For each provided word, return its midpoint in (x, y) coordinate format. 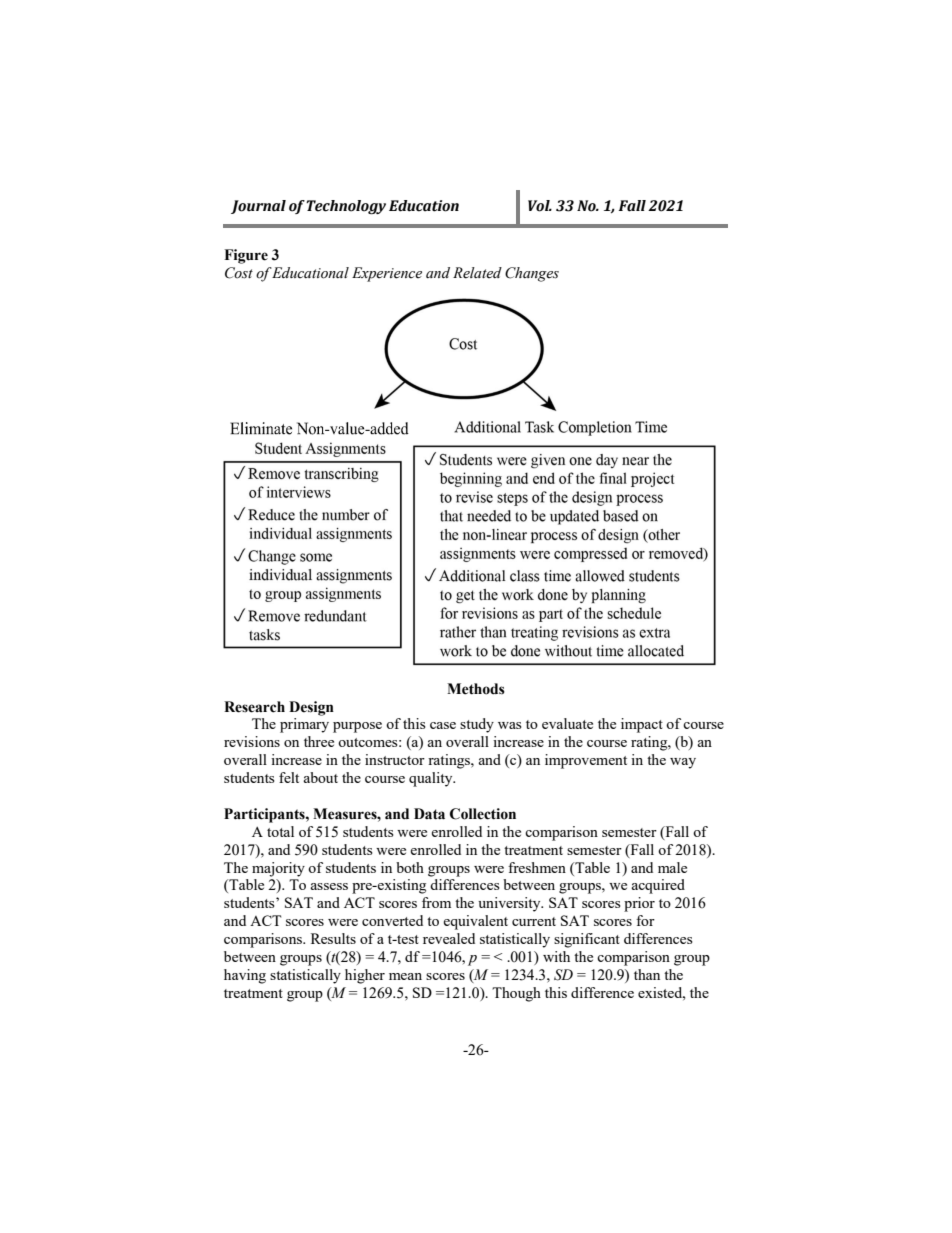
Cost (239, 273)
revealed (449, 938)
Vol (540, 206)
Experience (387, 274)
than (647, 974)
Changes (532, 274)
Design (311, 708)
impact (642, 725)
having (245, 976)
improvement (586, 761)
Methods (476, 689)
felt (289, 777)
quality (432, 779)
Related (477, 273)
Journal (258, 207)
